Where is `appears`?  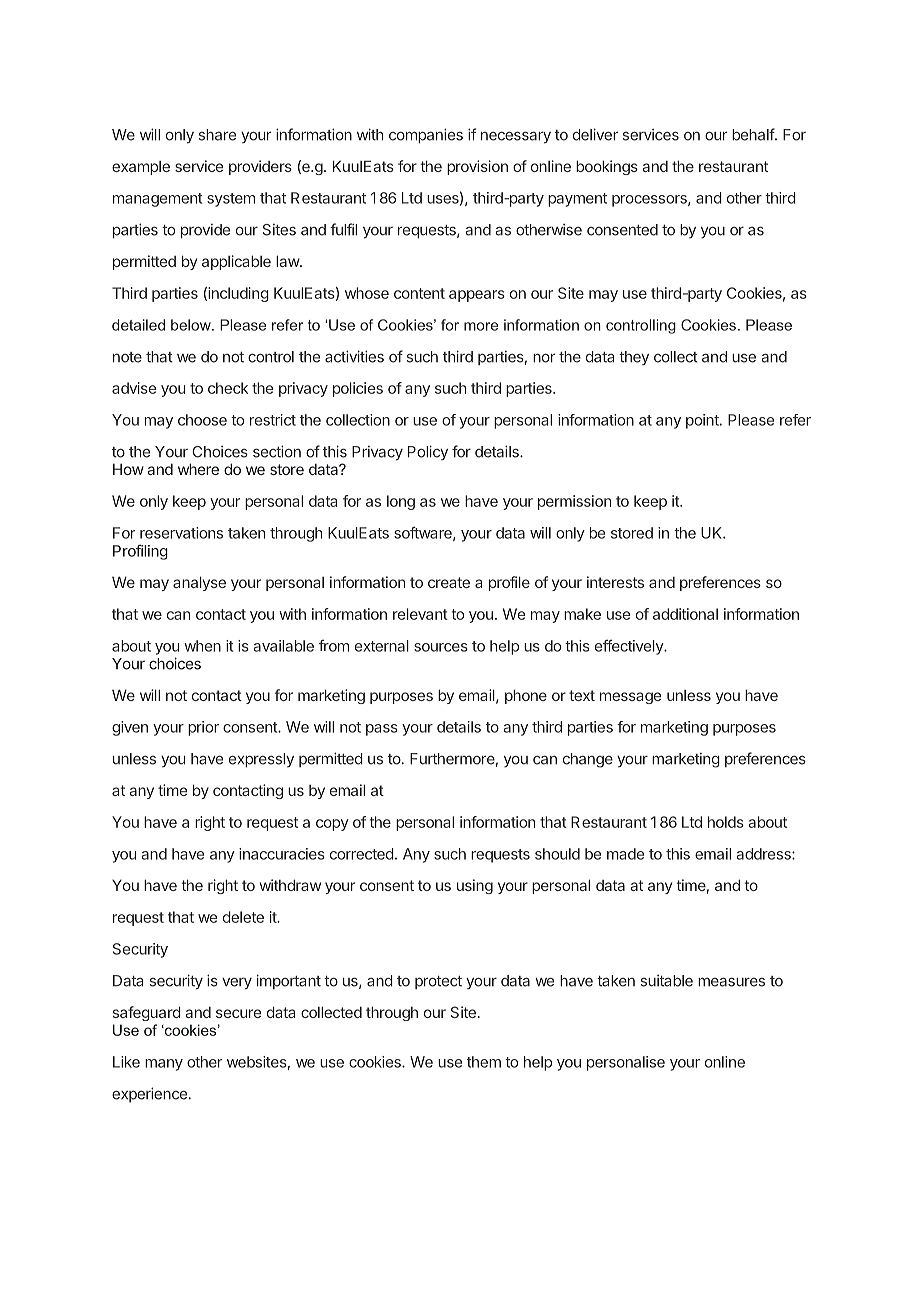 appears is located at coordinates (477, 296).
